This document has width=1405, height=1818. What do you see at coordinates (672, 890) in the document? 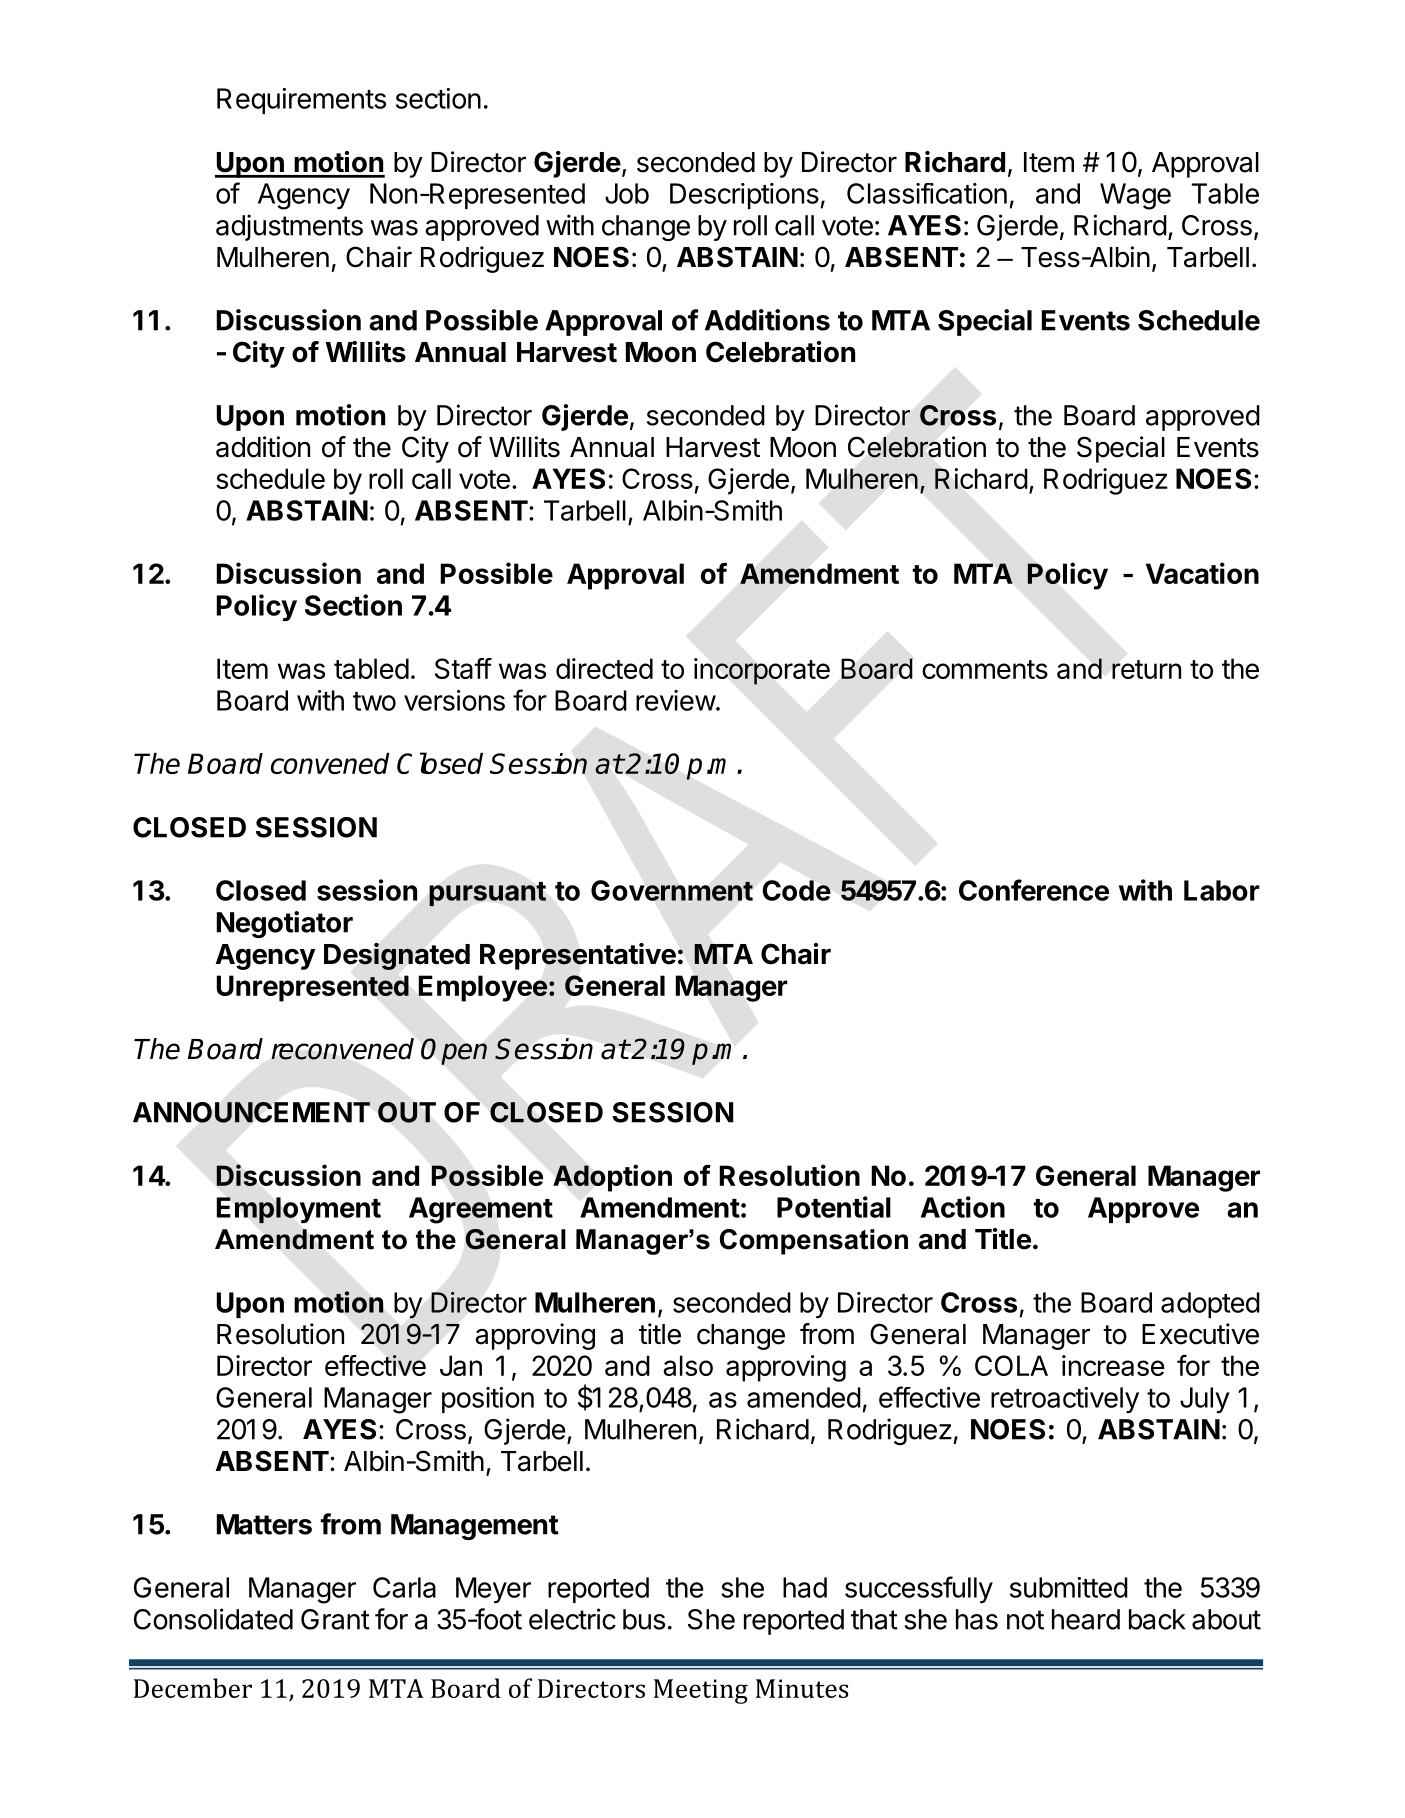
I see `Government` at bounding box center [672, 890].
